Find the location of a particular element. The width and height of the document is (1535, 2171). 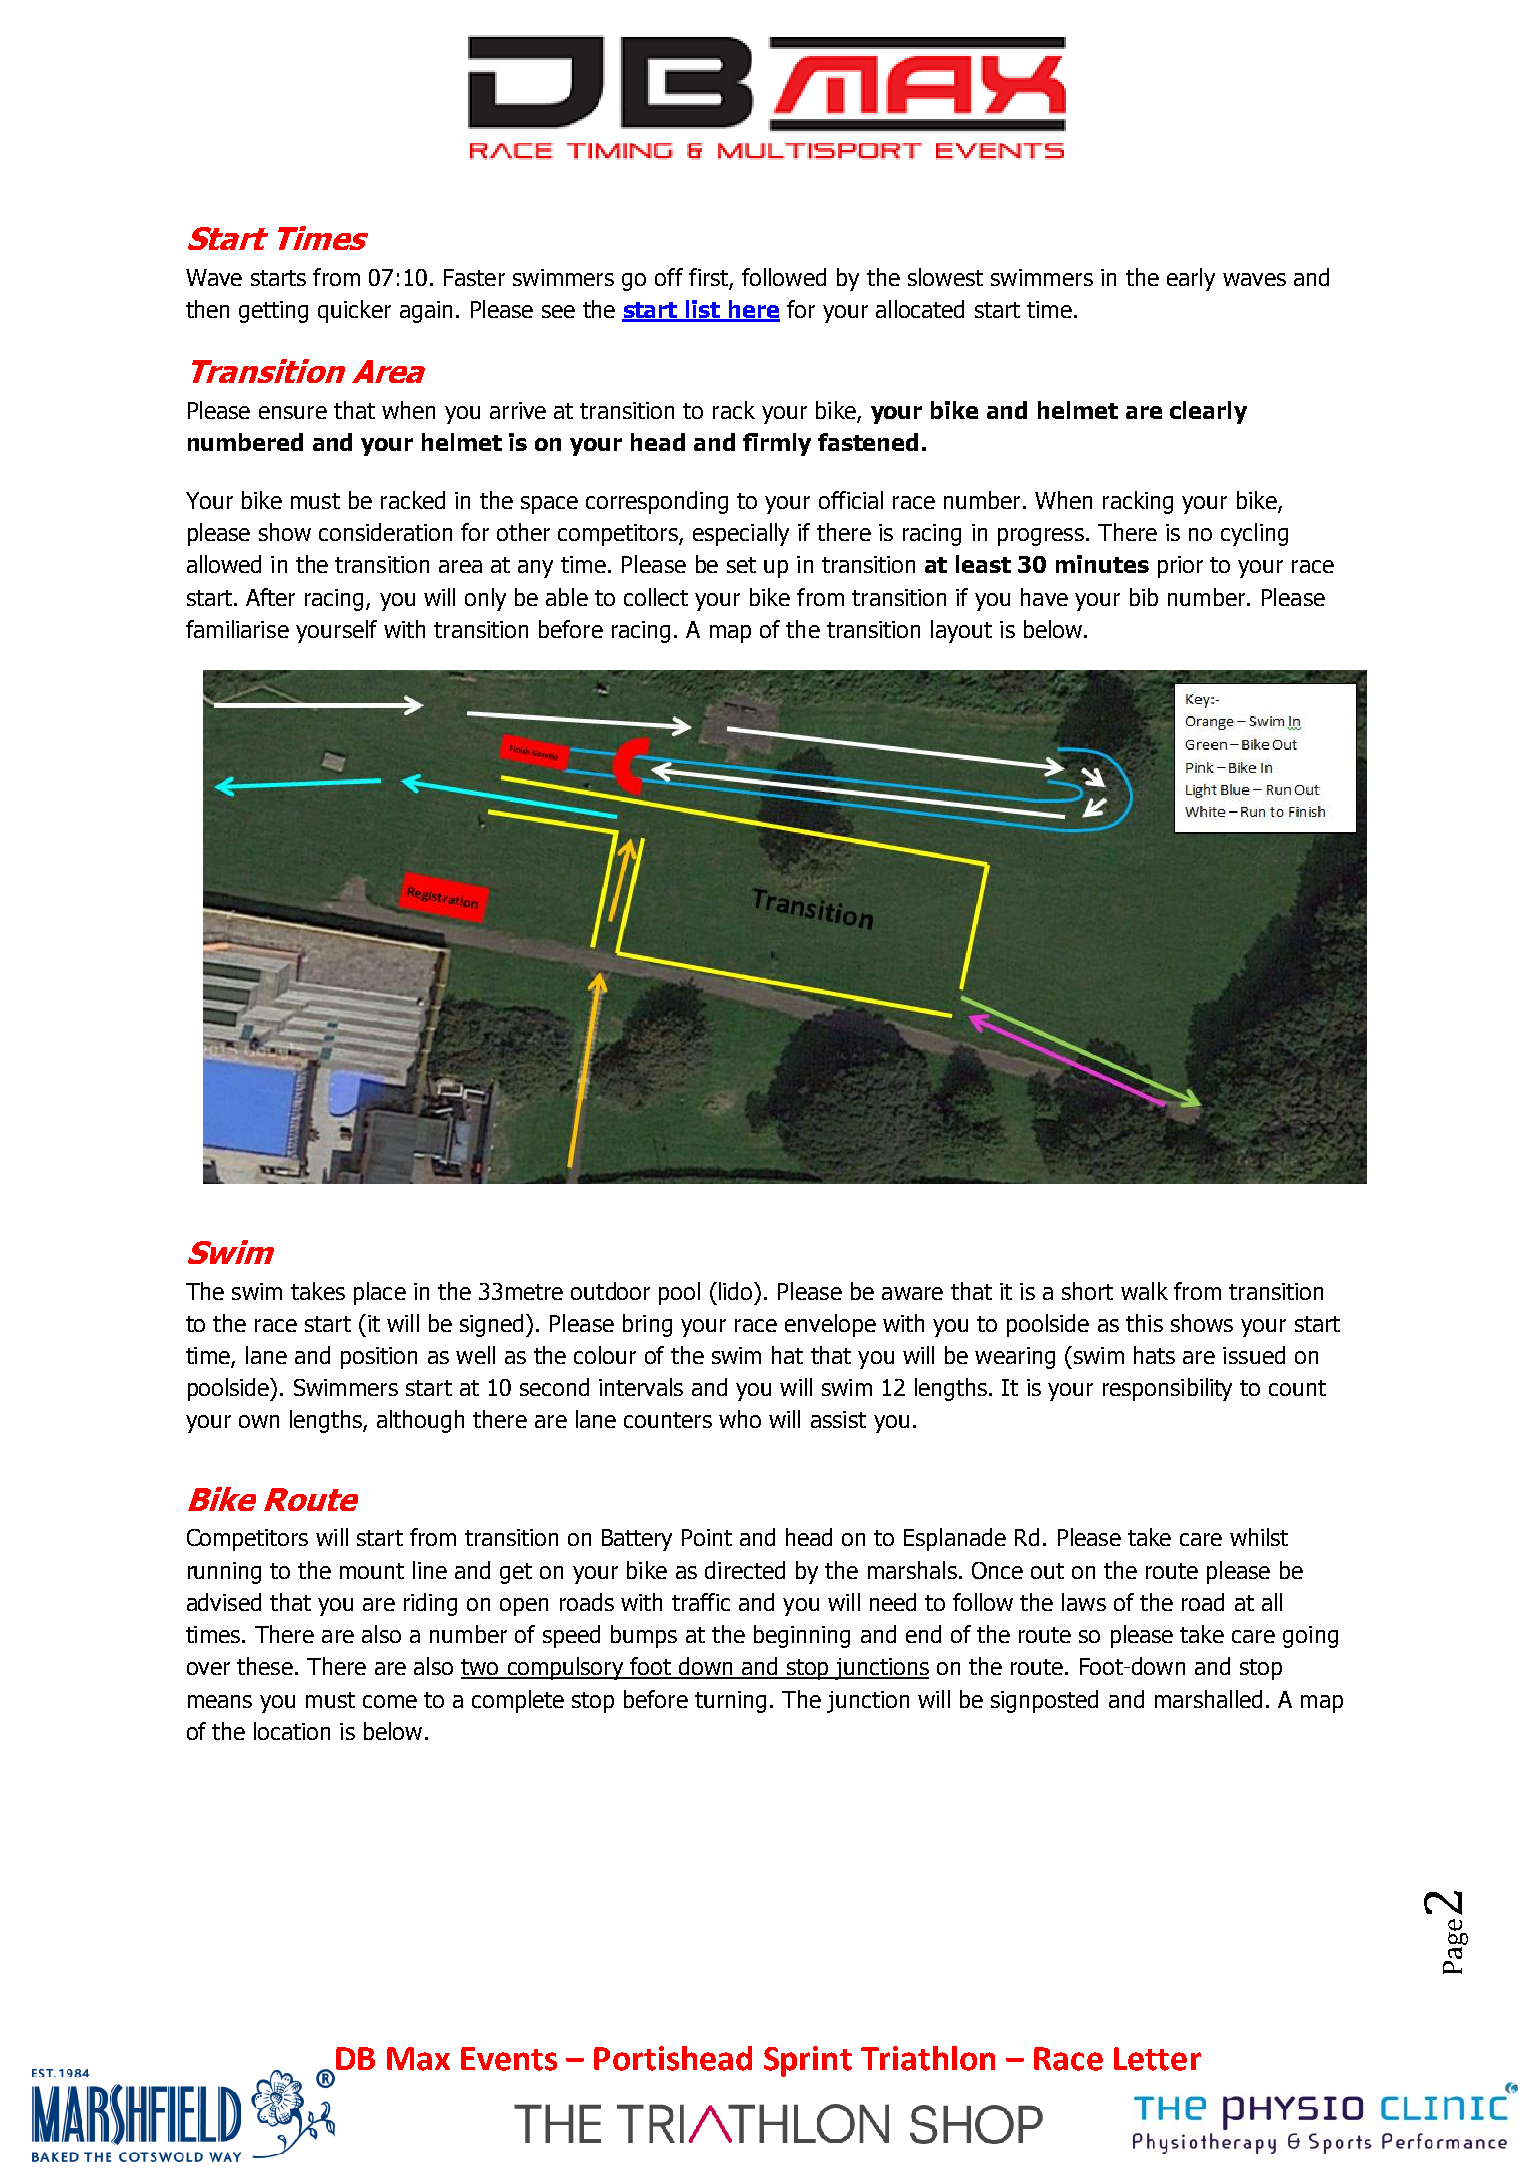

familiarise is located at coordinates (237, 629).
